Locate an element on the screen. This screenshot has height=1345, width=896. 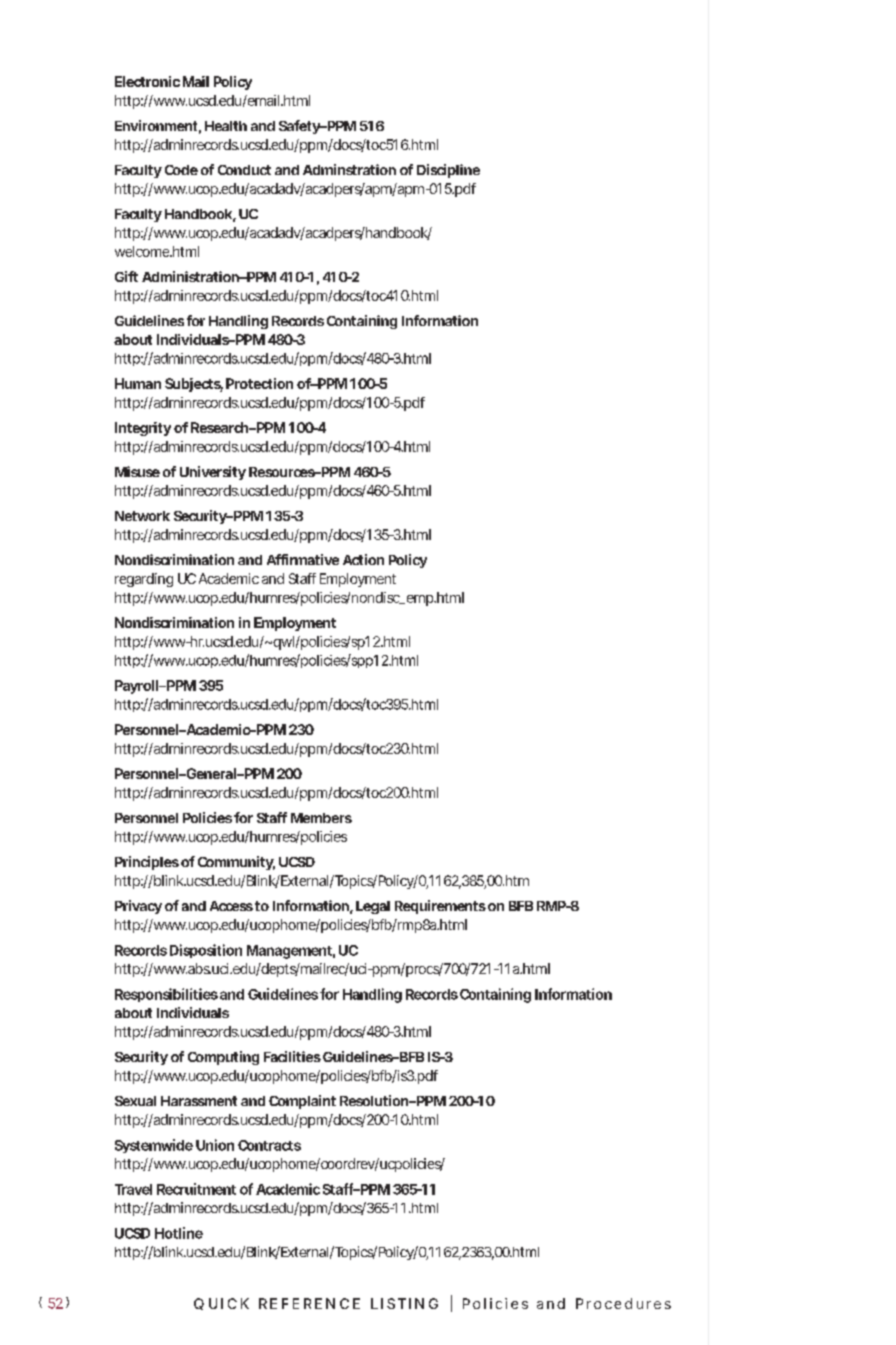
Requirements is located at coordinates (440, 907).
